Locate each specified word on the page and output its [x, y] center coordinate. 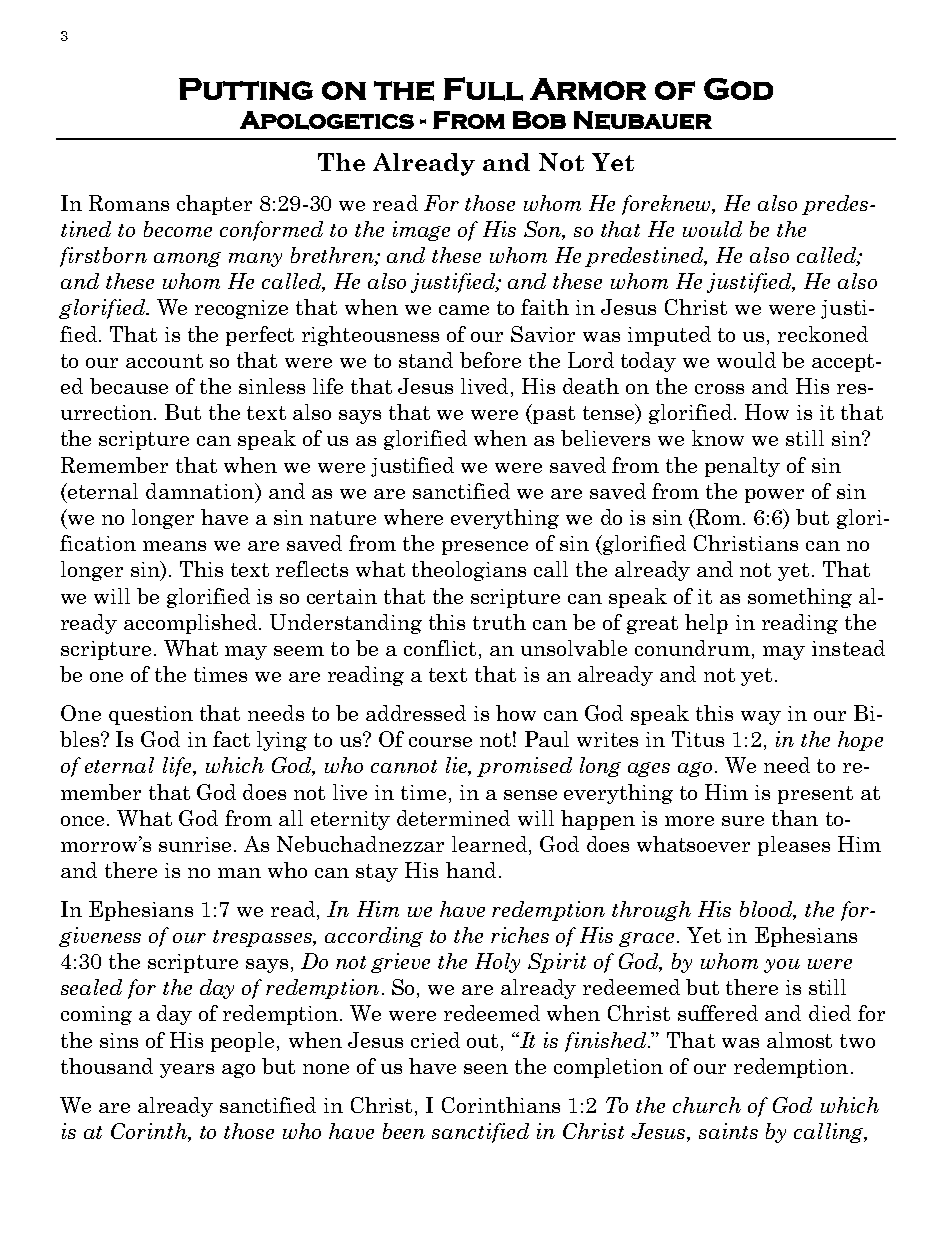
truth [499, 622]
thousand [107, 1066]
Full [483, 89]
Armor [588, 89]
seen [486, 1069]
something [800, 598]
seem [299, 651]
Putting [246, 89]
